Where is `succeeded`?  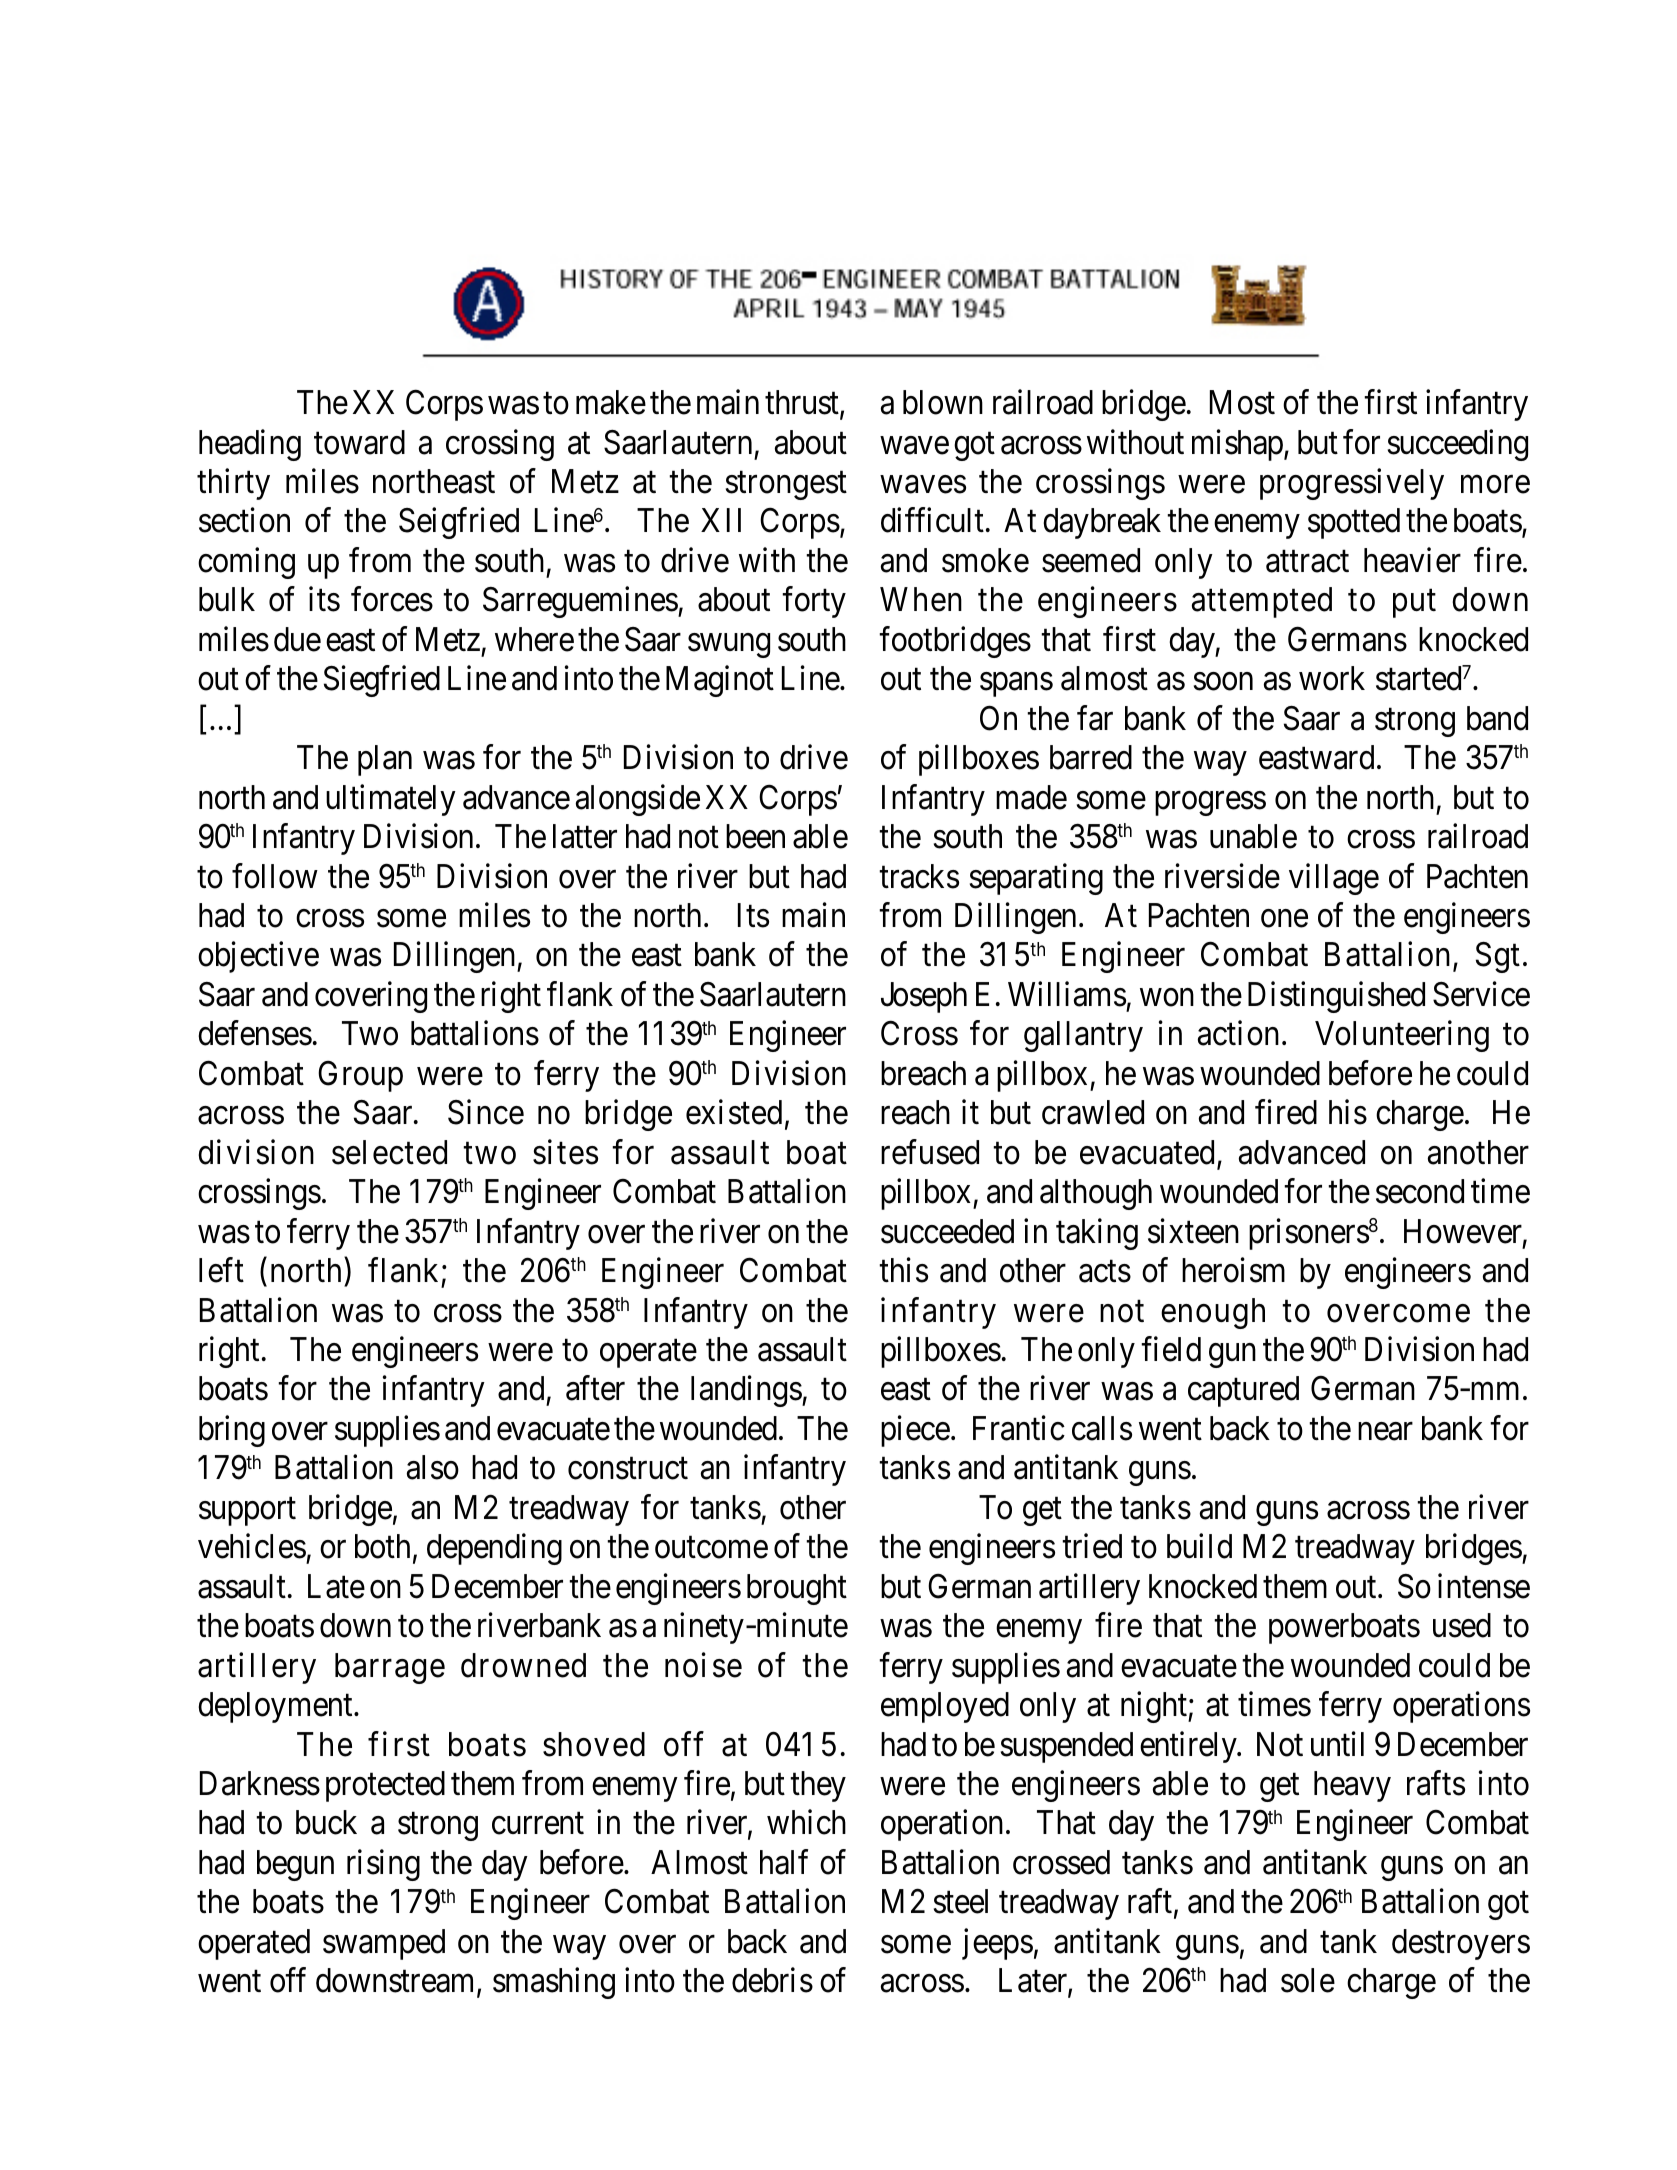 succeeded is located at coordinates (947, 1231).
